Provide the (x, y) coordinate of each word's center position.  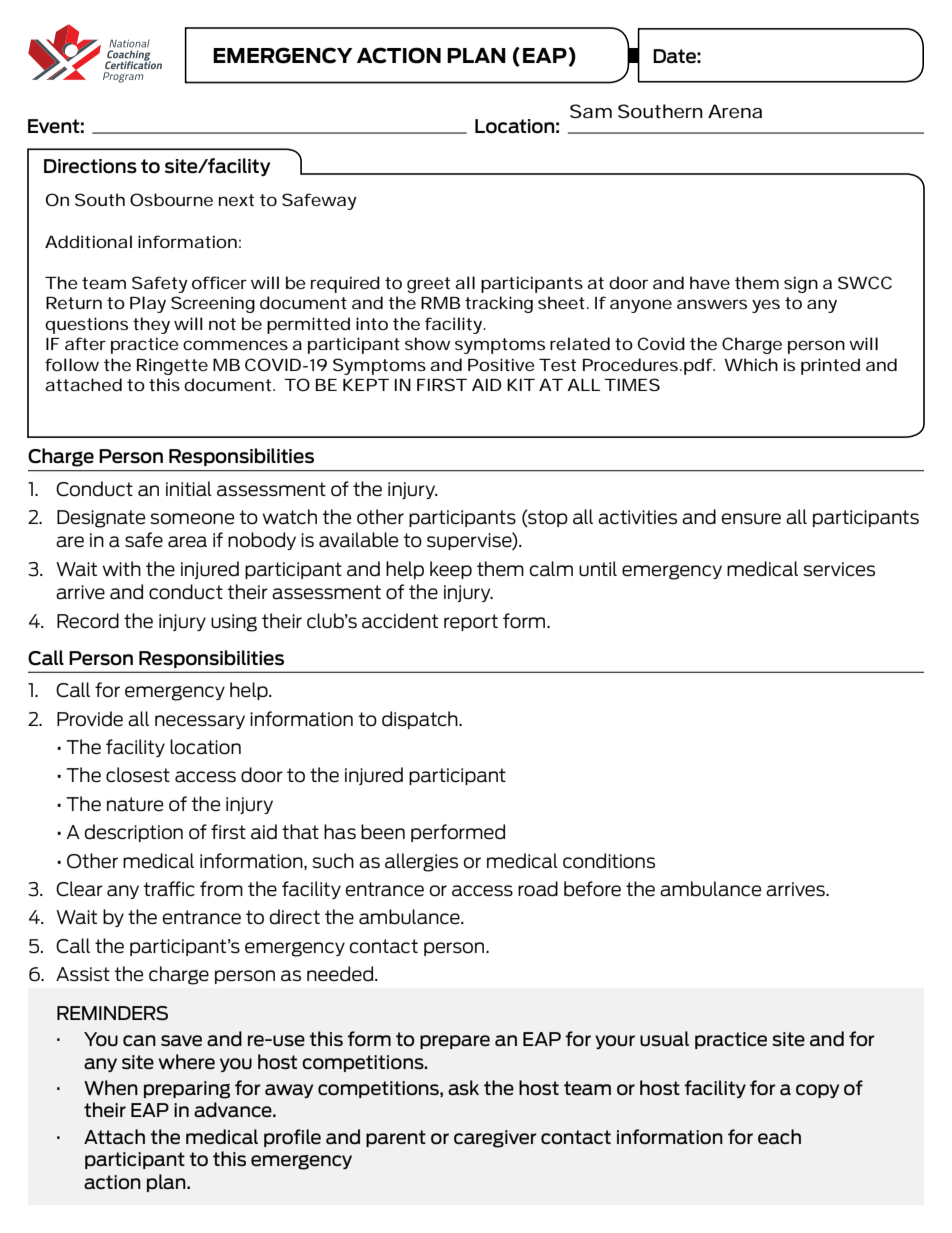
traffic (169, 889)
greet (428, 285)
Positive (501, 364)
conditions (609, 861)
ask (463, 1088)
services (839, 569)
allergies (421, 862)
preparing (187, 1090)
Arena (735, 111)
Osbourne (171, 199)
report (471, 622)
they (151, 325)
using (234, 623)
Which (751, 364)
